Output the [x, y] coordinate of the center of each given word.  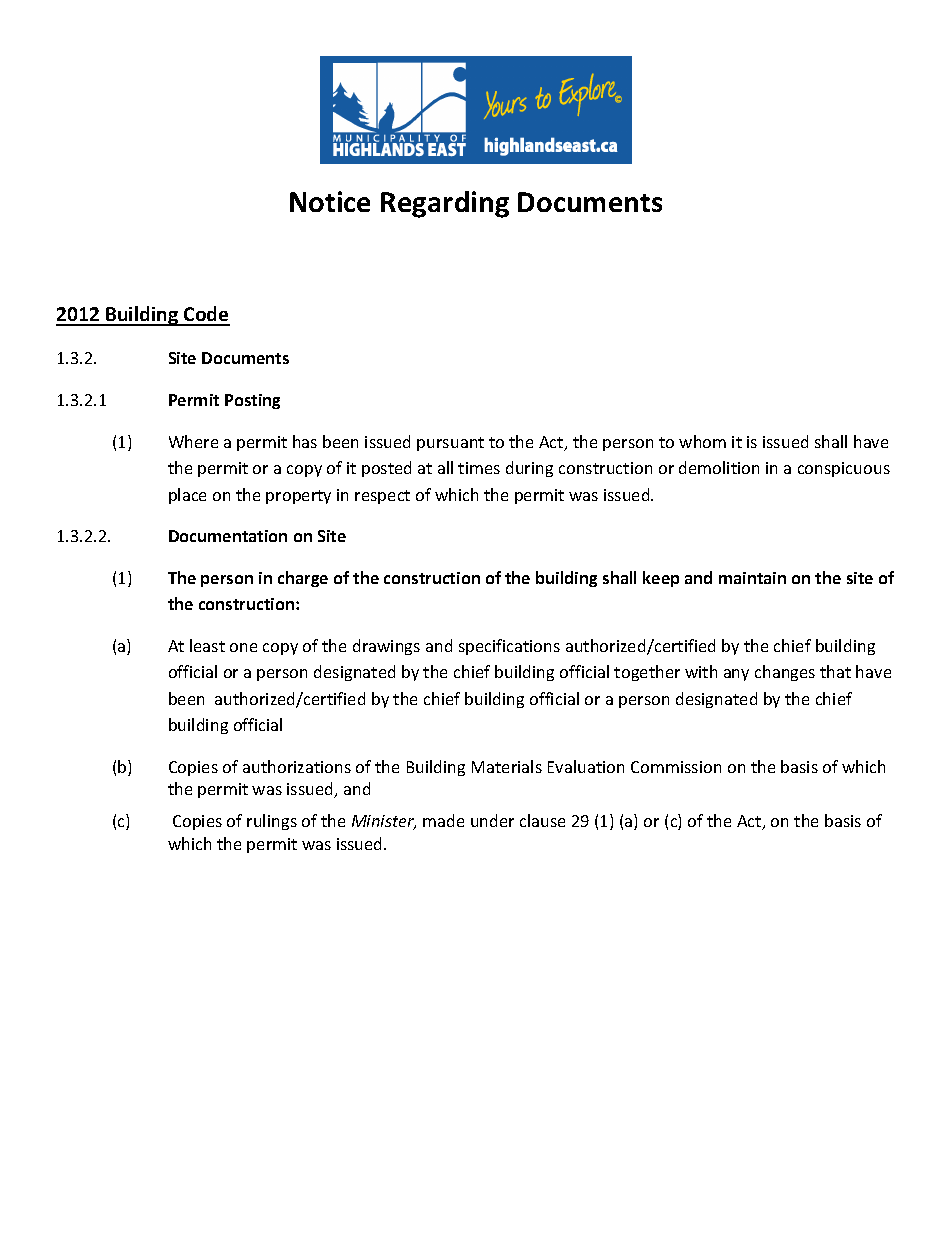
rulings [272, 822]
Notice [330, 201]
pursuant [450, 444]
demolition [719, 467]
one [243, 647]
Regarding [445, 204]
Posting [252, 401]
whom [702, 441]
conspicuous [844, 469]
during [529, 469]
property [298, 497]
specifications [509, 647]
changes [785, 673]
